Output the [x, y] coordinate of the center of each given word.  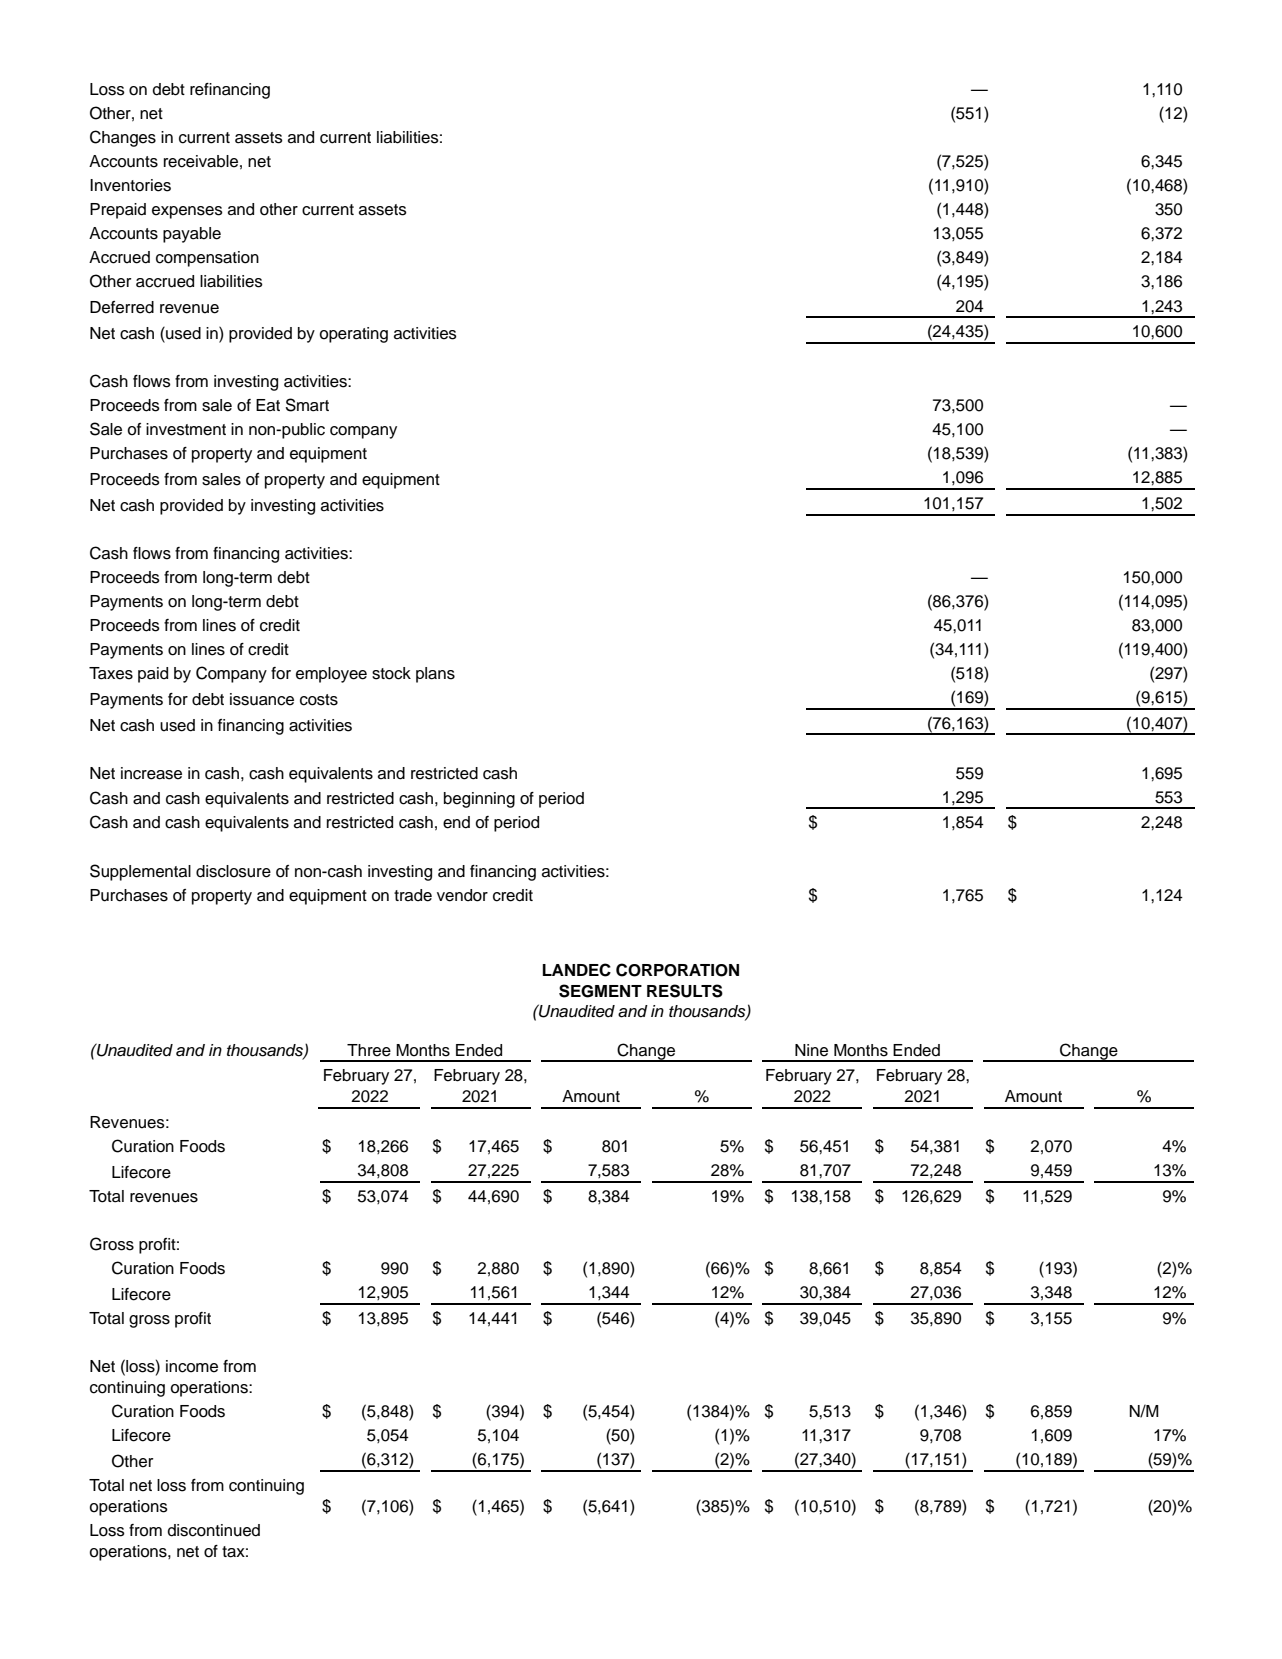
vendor [462, 895]
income [192, 1366]
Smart [307, 405]
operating [353, 335]
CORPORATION [677, 970]
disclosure [233, 871]
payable [192, 235]
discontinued [214, 1530]
